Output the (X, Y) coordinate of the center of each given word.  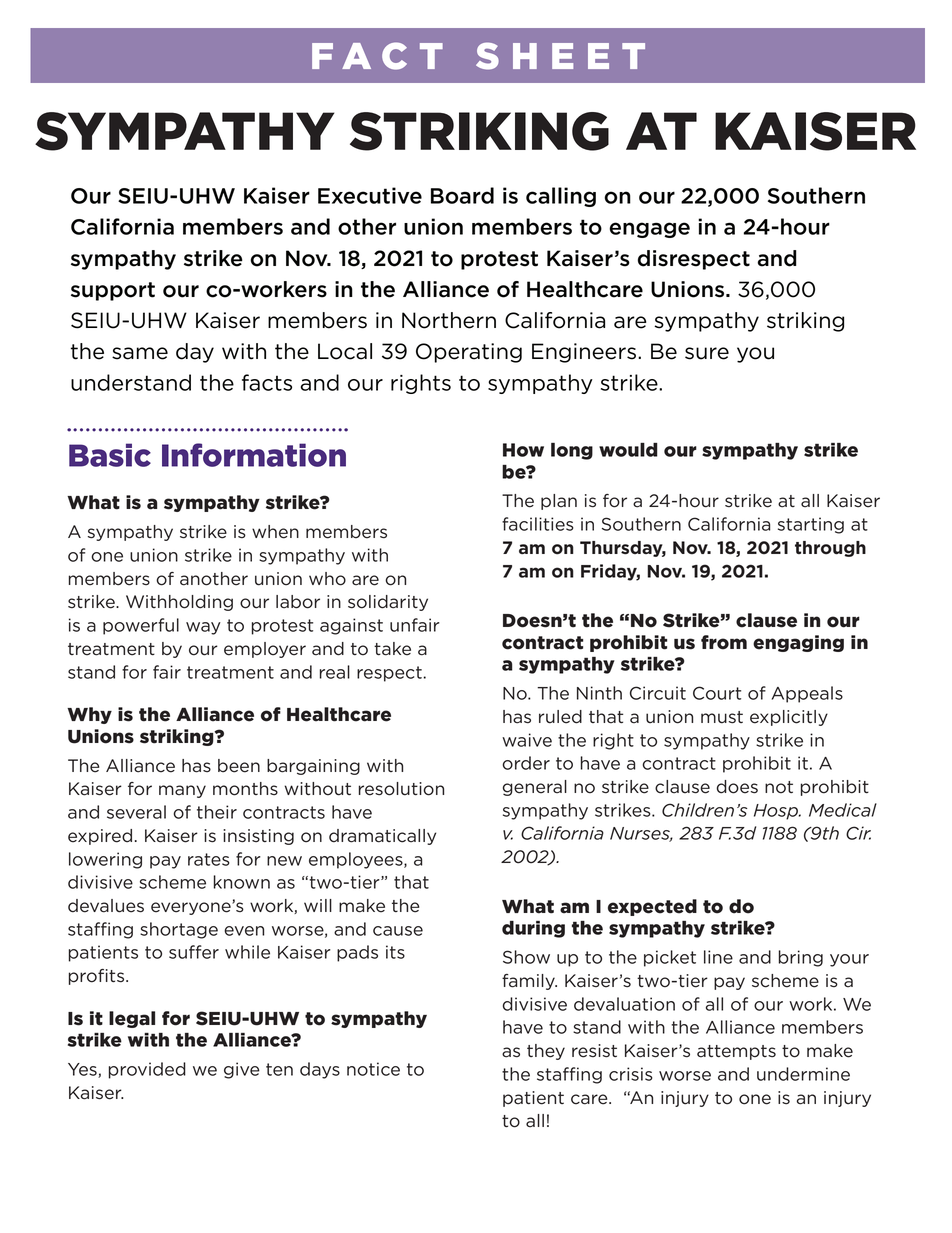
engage (649, 230)
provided (147, 1070)
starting (811, 525)
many (182, 791)
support (113, 291)
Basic (110, 455)
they (546, 1052)
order (526, 763)
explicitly (789, 718)
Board (462, 195)
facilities (538, 524)
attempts (736, 1052)
